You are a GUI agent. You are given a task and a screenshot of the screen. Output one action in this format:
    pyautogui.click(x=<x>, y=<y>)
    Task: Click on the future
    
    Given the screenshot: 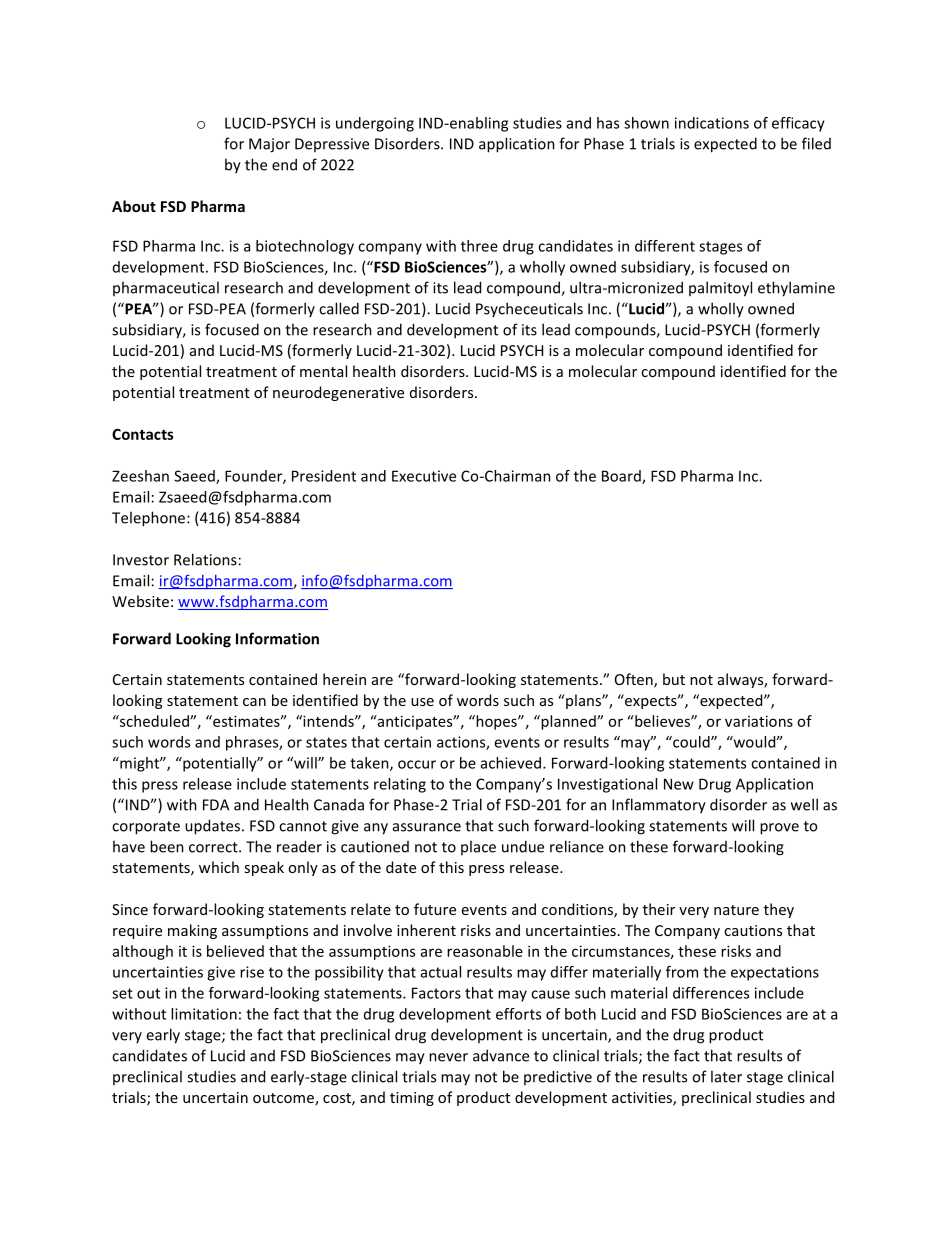 What is the action you would take?
    pyautogui.click(x=435, y=909)
